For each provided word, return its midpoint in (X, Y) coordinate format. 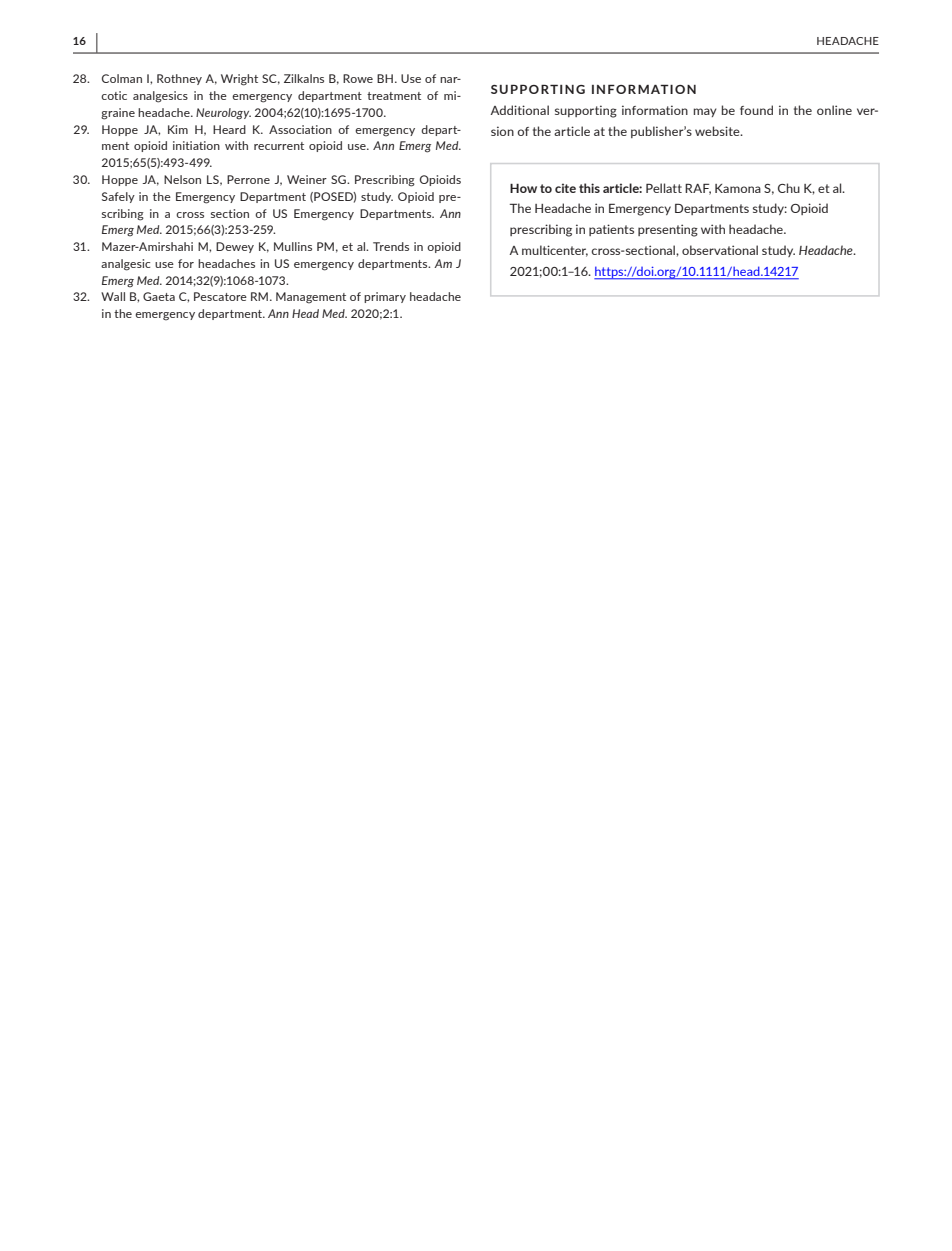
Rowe (358, 78)
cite (565, 188)
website (718, 131)
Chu (789, 188)
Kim (178, 129)
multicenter (555, 251)
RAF (698, 189)
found (756, 110)
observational (720, 250)
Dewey (235, 247)
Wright (239, 80)
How (523, 188)
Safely (118, 197)
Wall (113, 296)
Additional (519, 110)
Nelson (182, 179)
